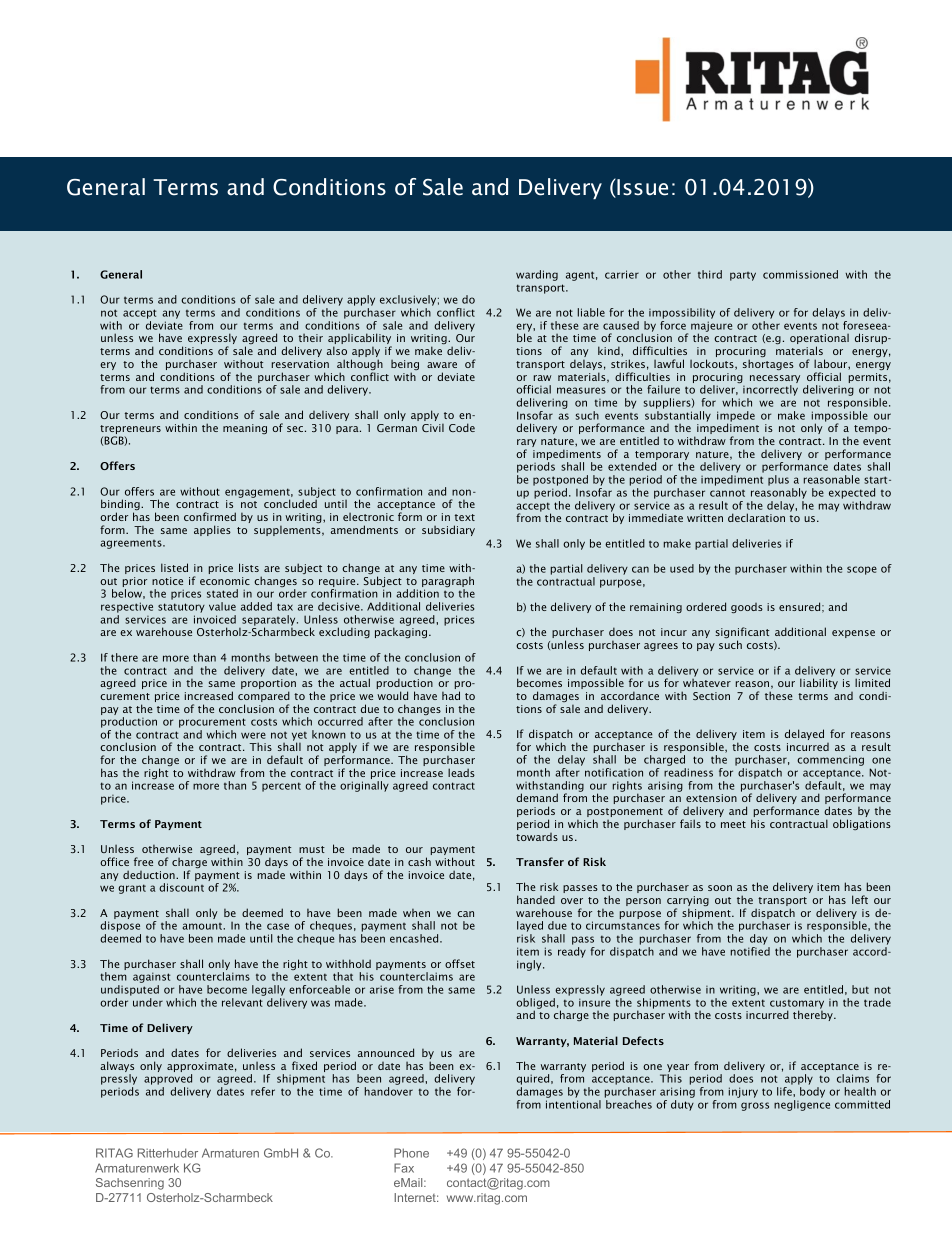 This screenshot has width=952, height=1233. I want to click on Issue, so click(641, 188).
